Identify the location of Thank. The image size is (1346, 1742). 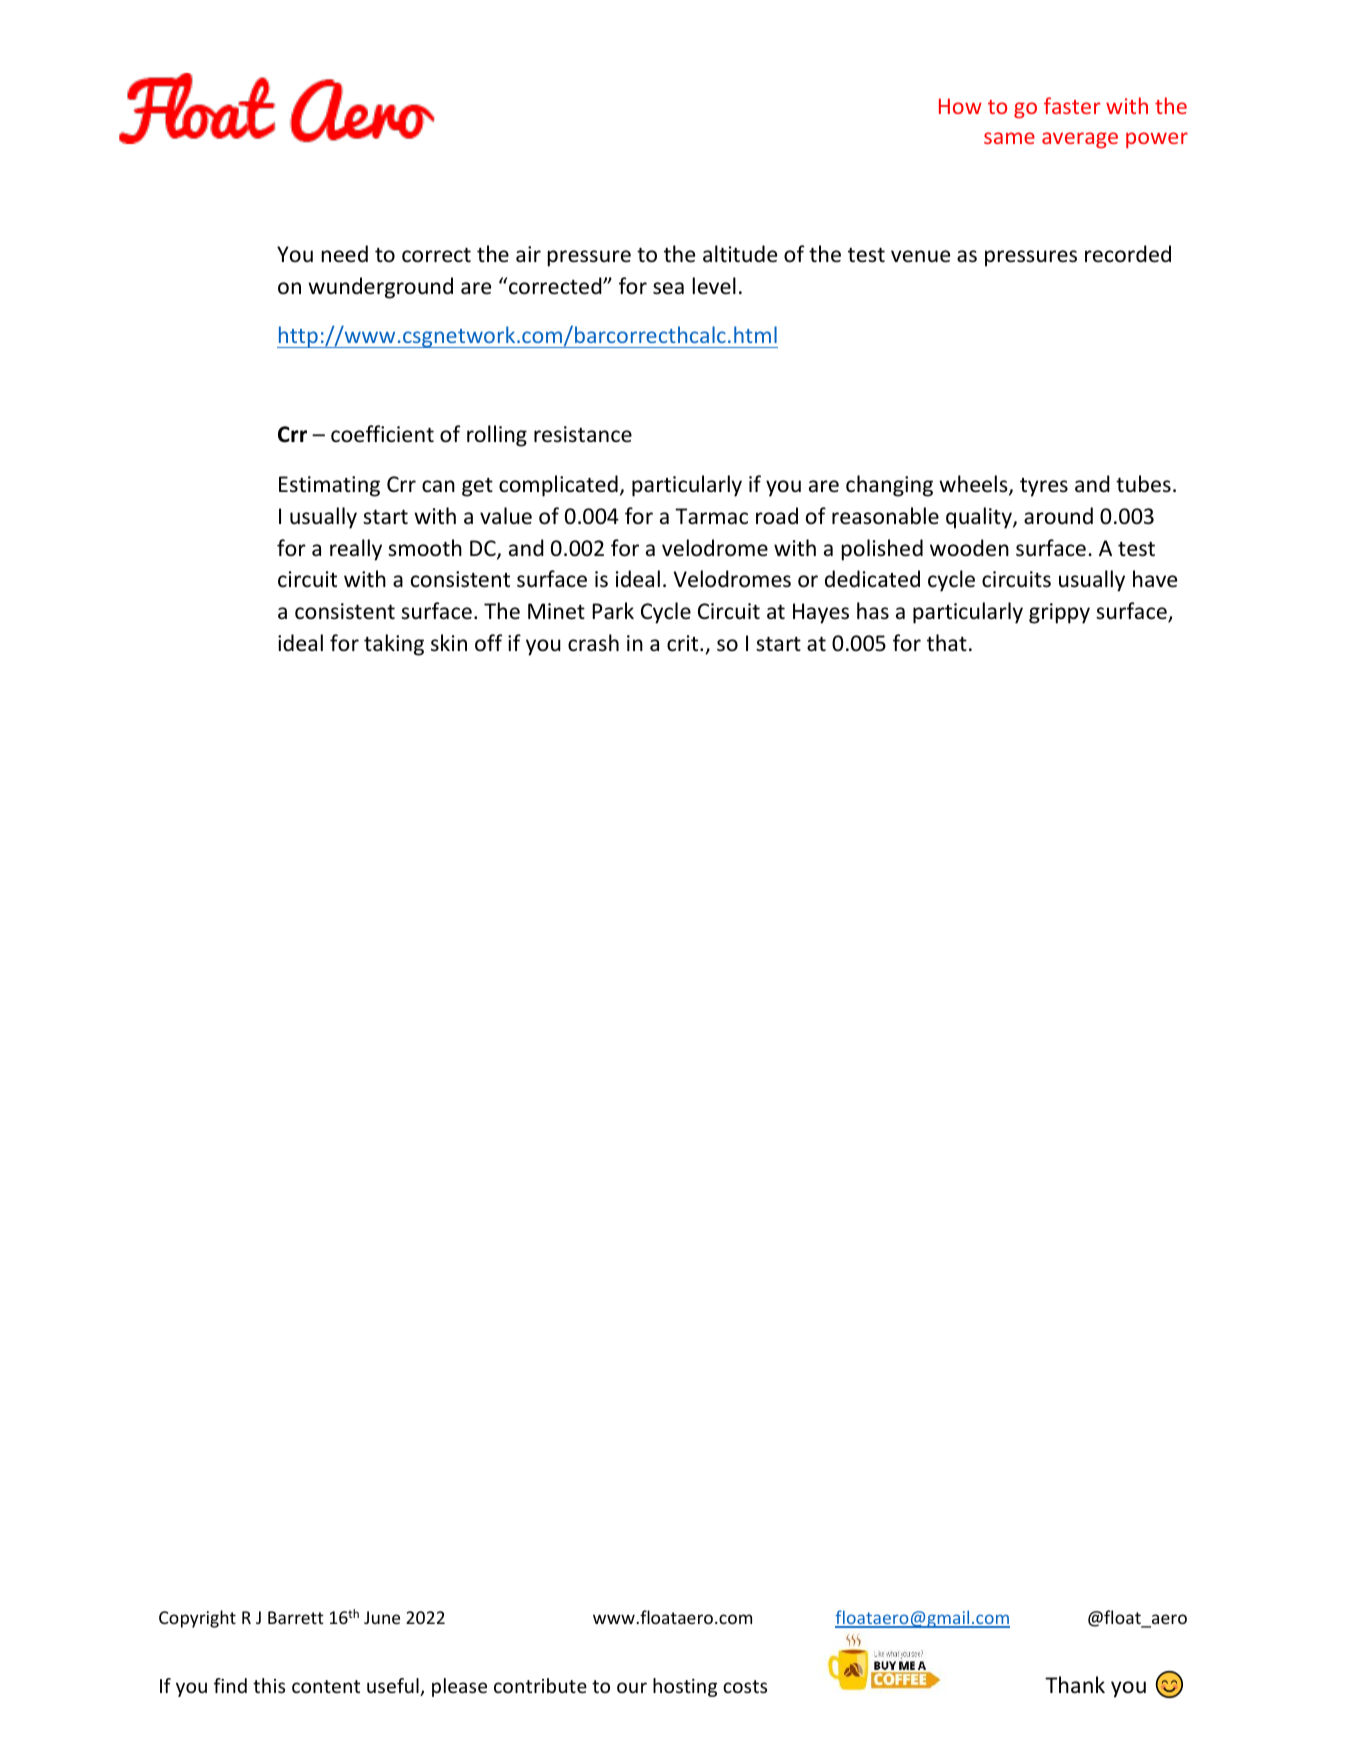
(1075, 1684).
